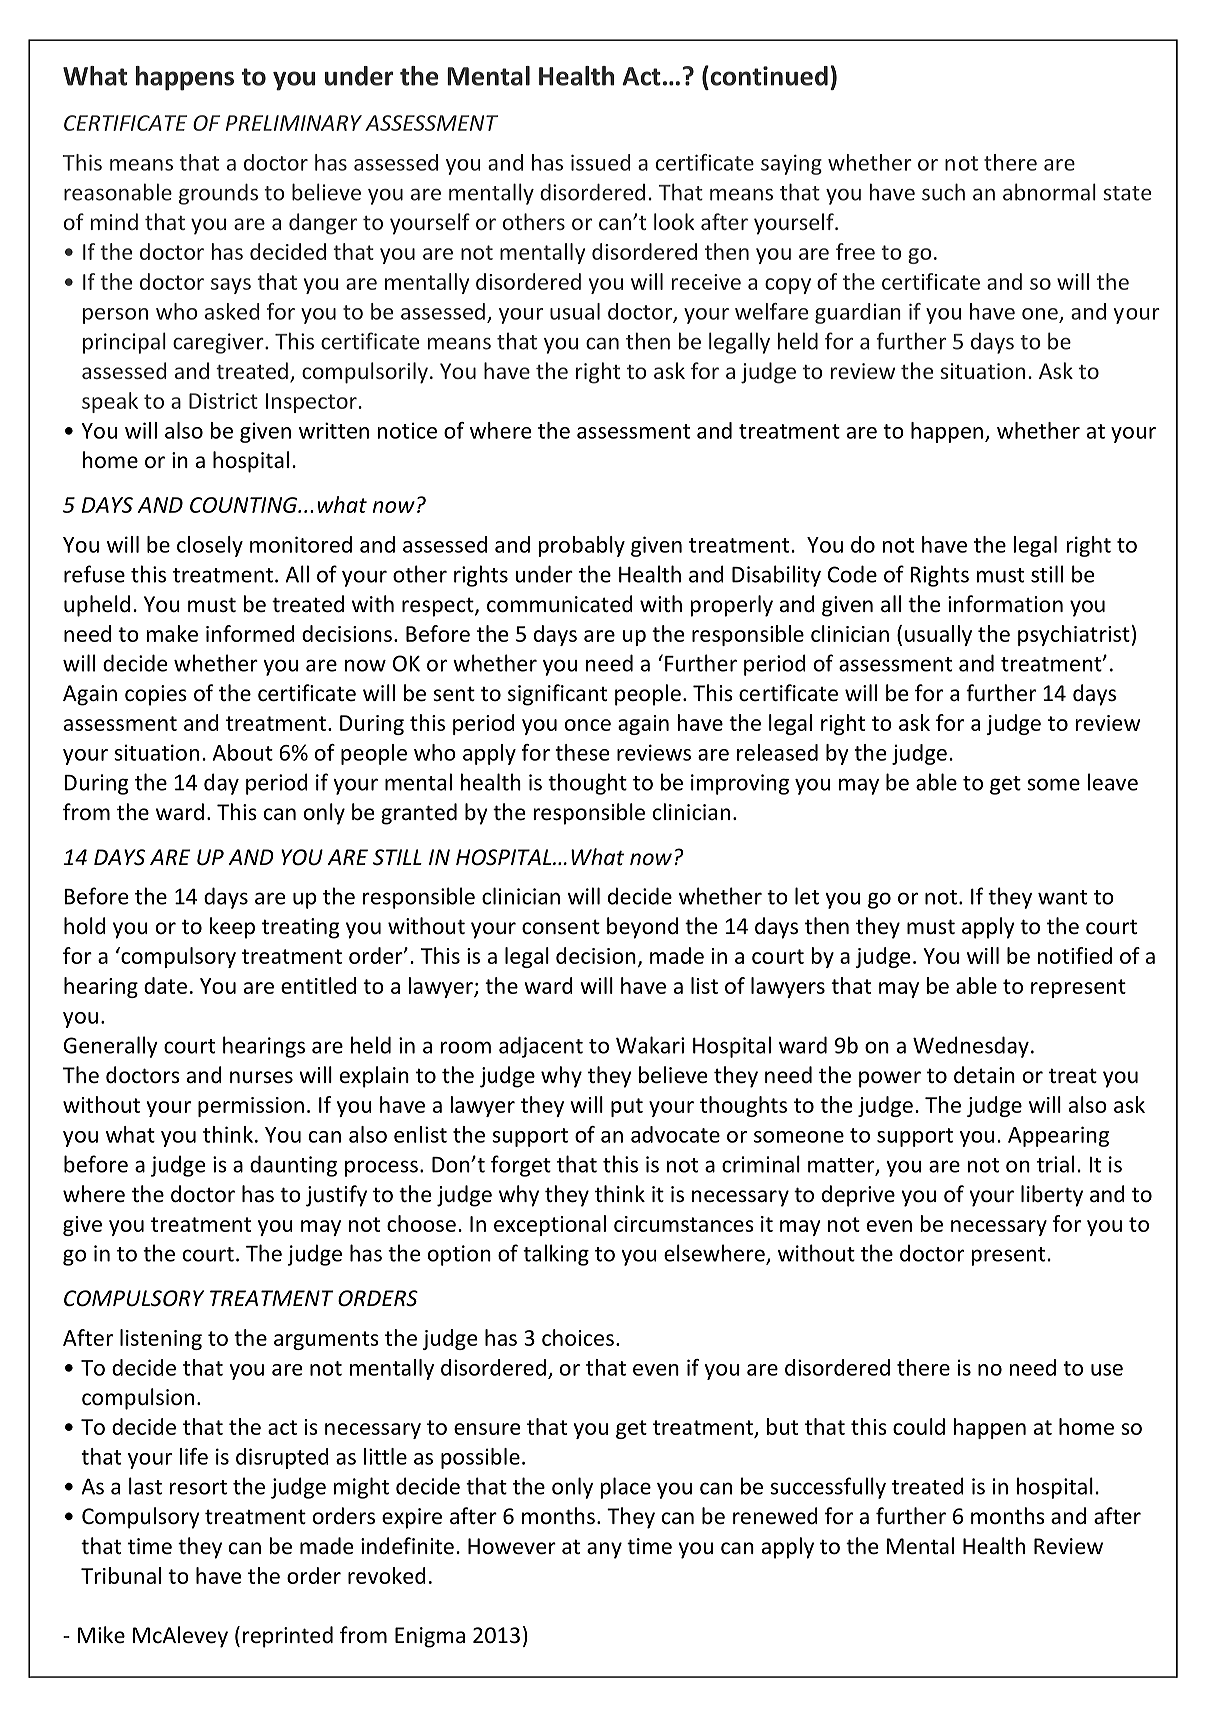 This document has height=1709, width=1209. Describe the element at coordinates (828, 1488) in the document. I see `successfully` at that location.
